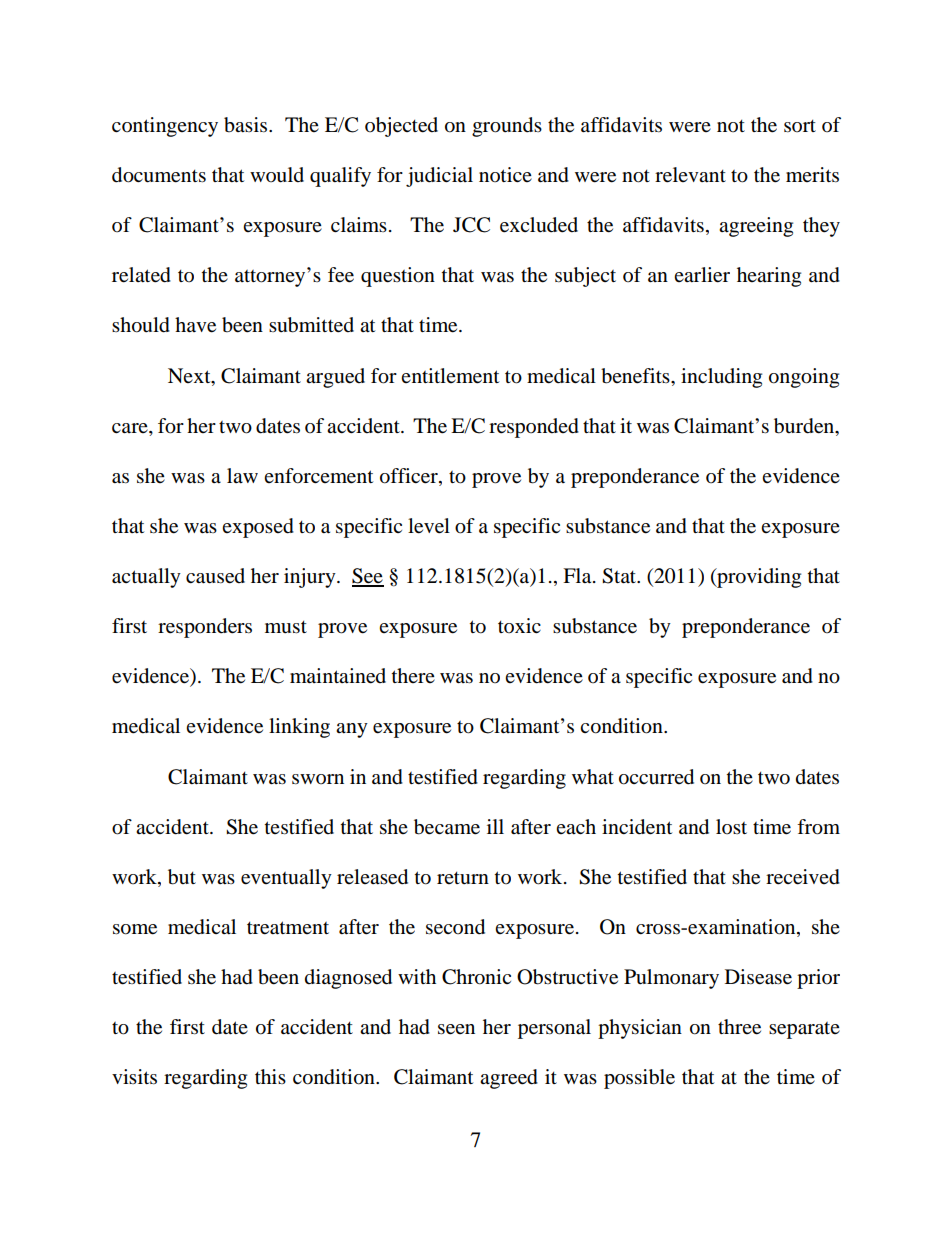  What do you see at coordinates (299, 728) in the document?
I see `linking` at bounding box center [299, 728].
